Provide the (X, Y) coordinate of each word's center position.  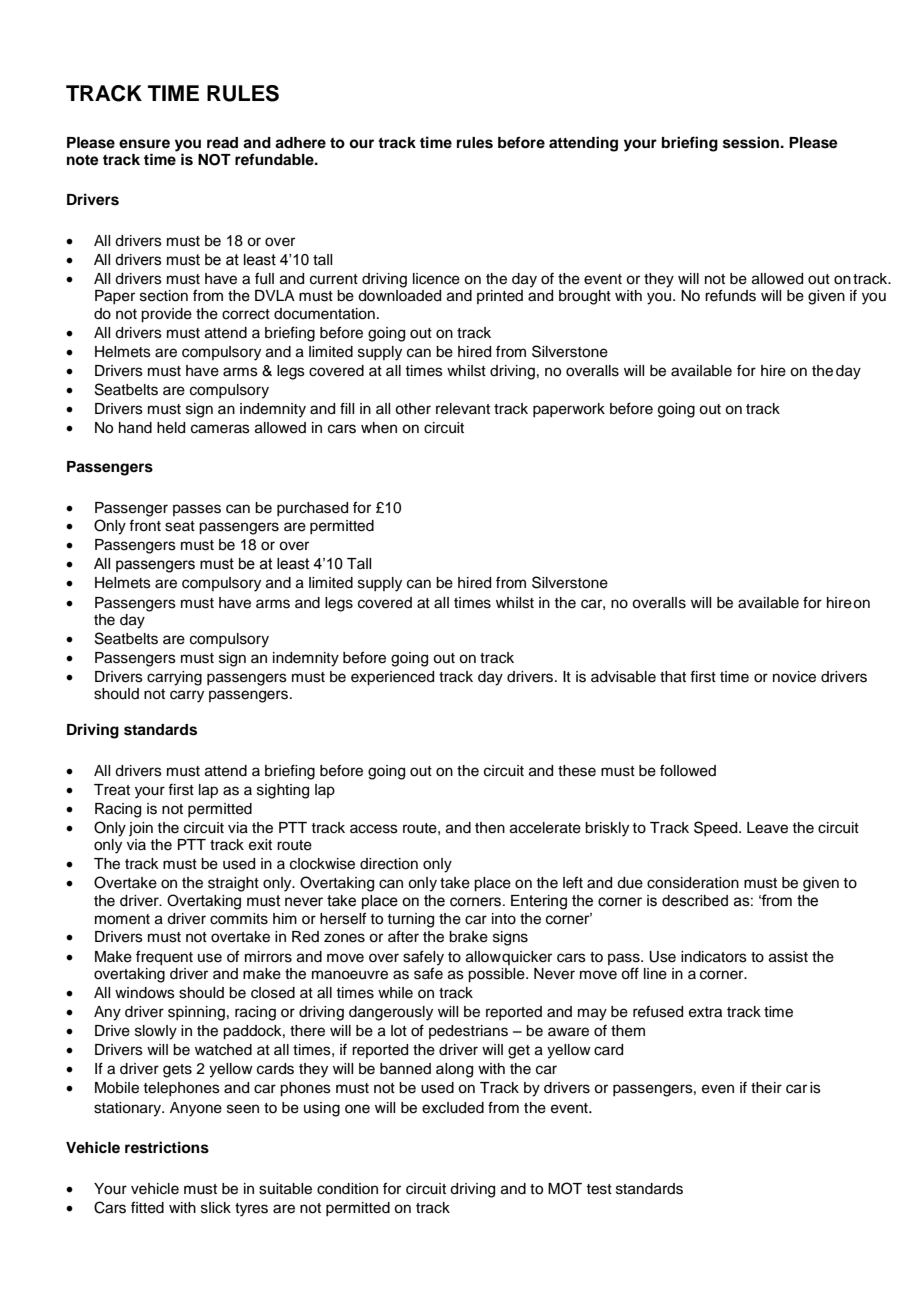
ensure (144, 144)
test (599, 1189)
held (171, 428)
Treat (112, 790)
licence (436, 279)
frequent (164, 958)
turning (410, 920)
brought (585, 297)
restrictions (167, 1147)
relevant (463, 409)
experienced (392, 678)
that (673, 677)
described (695, 901)
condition (347, 1189)
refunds (730, 295)
